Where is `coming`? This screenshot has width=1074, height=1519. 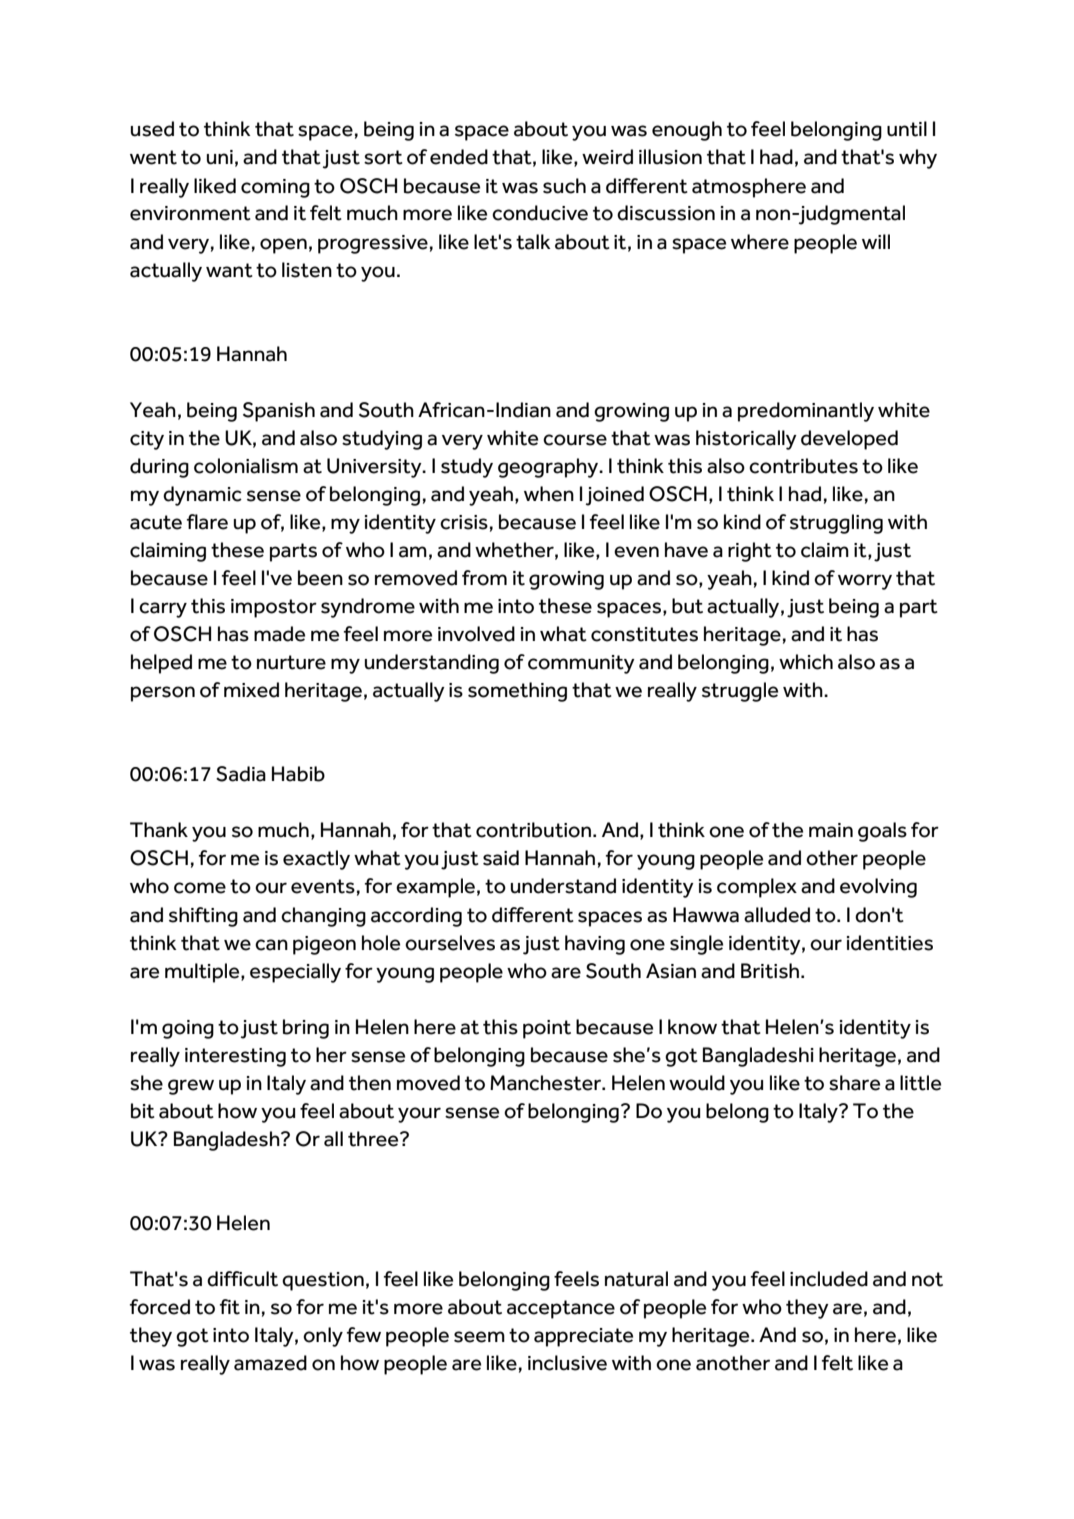
coming is located at coordinates (275, 188).
